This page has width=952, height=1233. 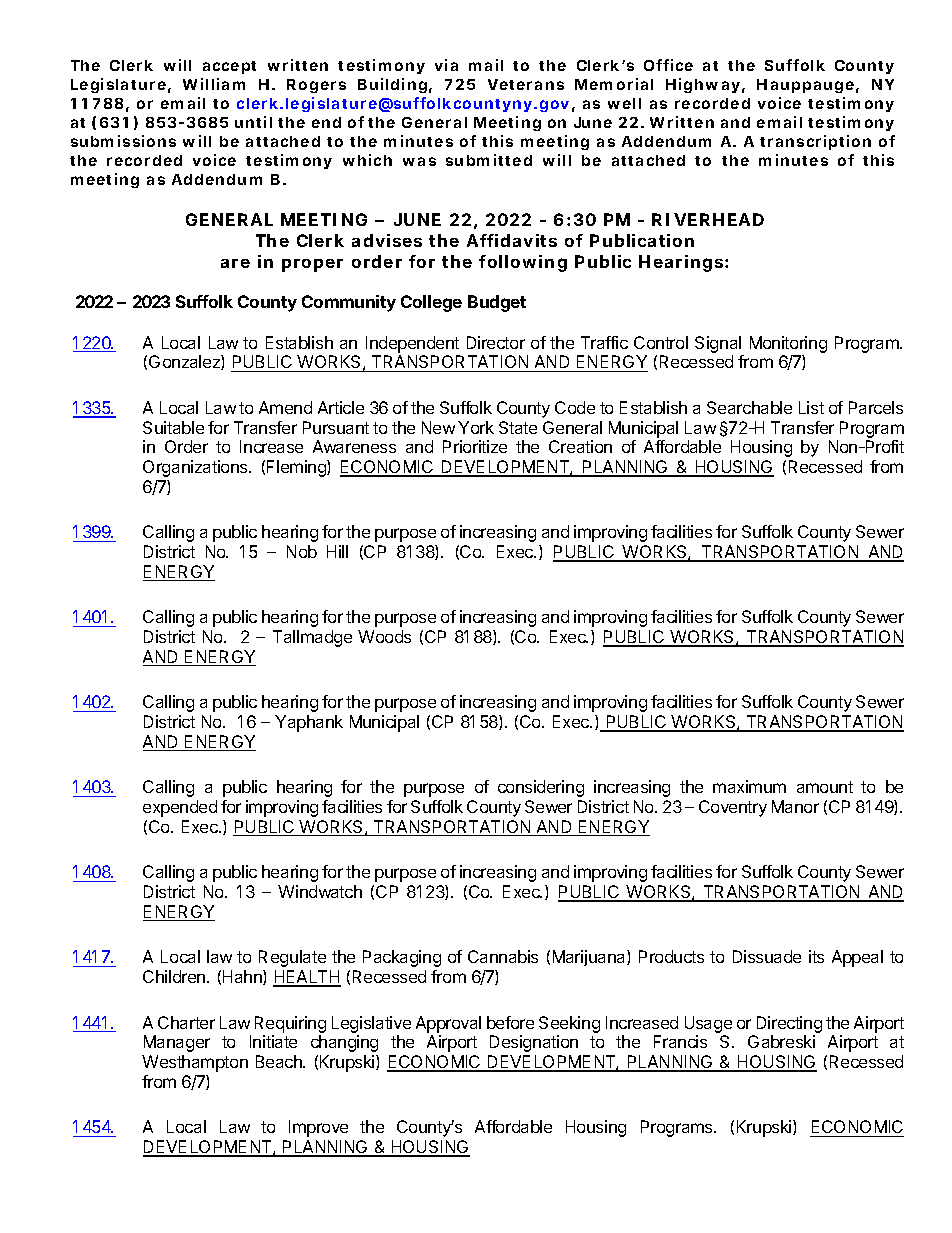 I want to click on Designation, so click(x=534, y=1043).
